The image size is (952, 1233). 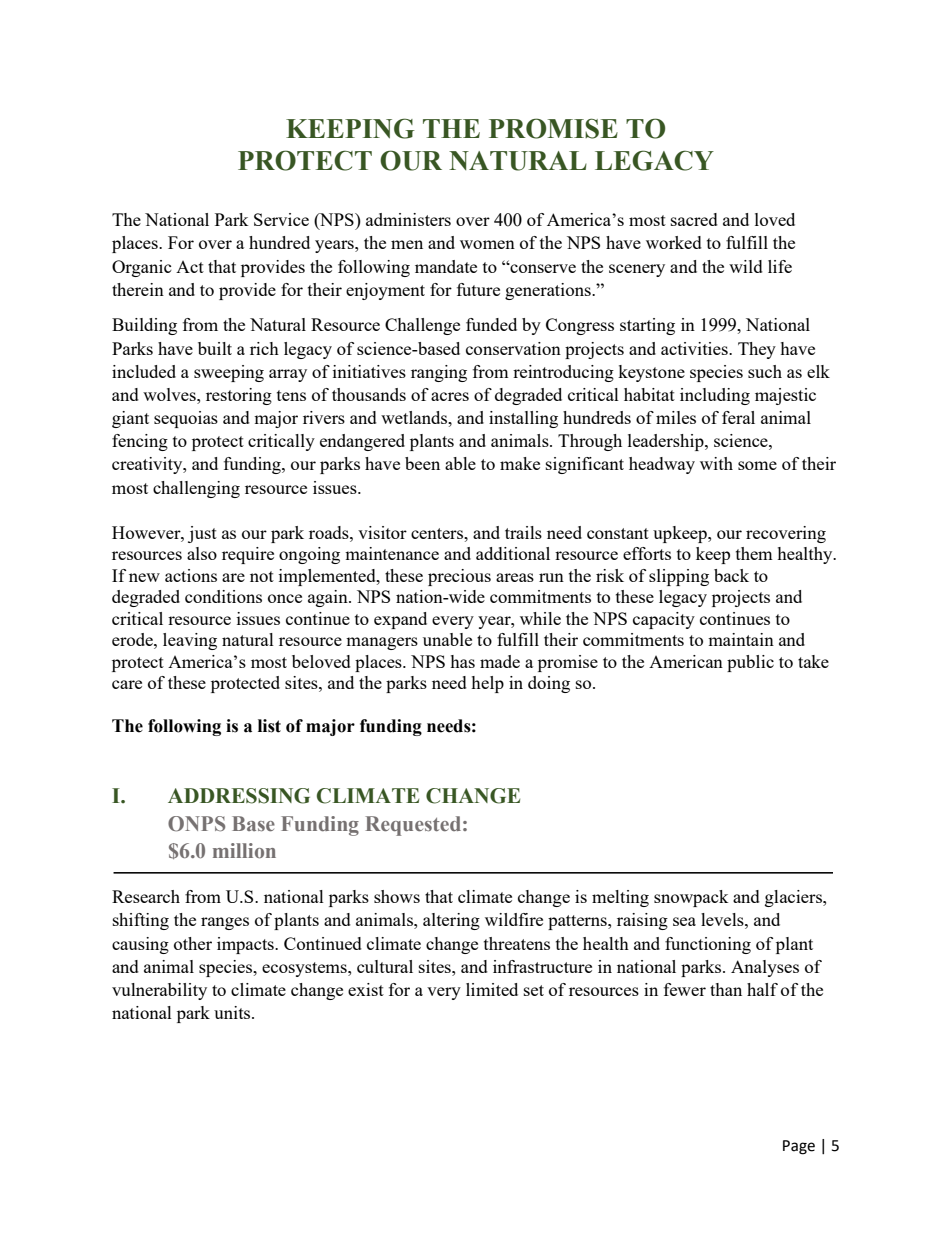 What do you see at coordinates (196, 489) in the screenshot?
I see `challenging` at bounding box center [196, 489].
